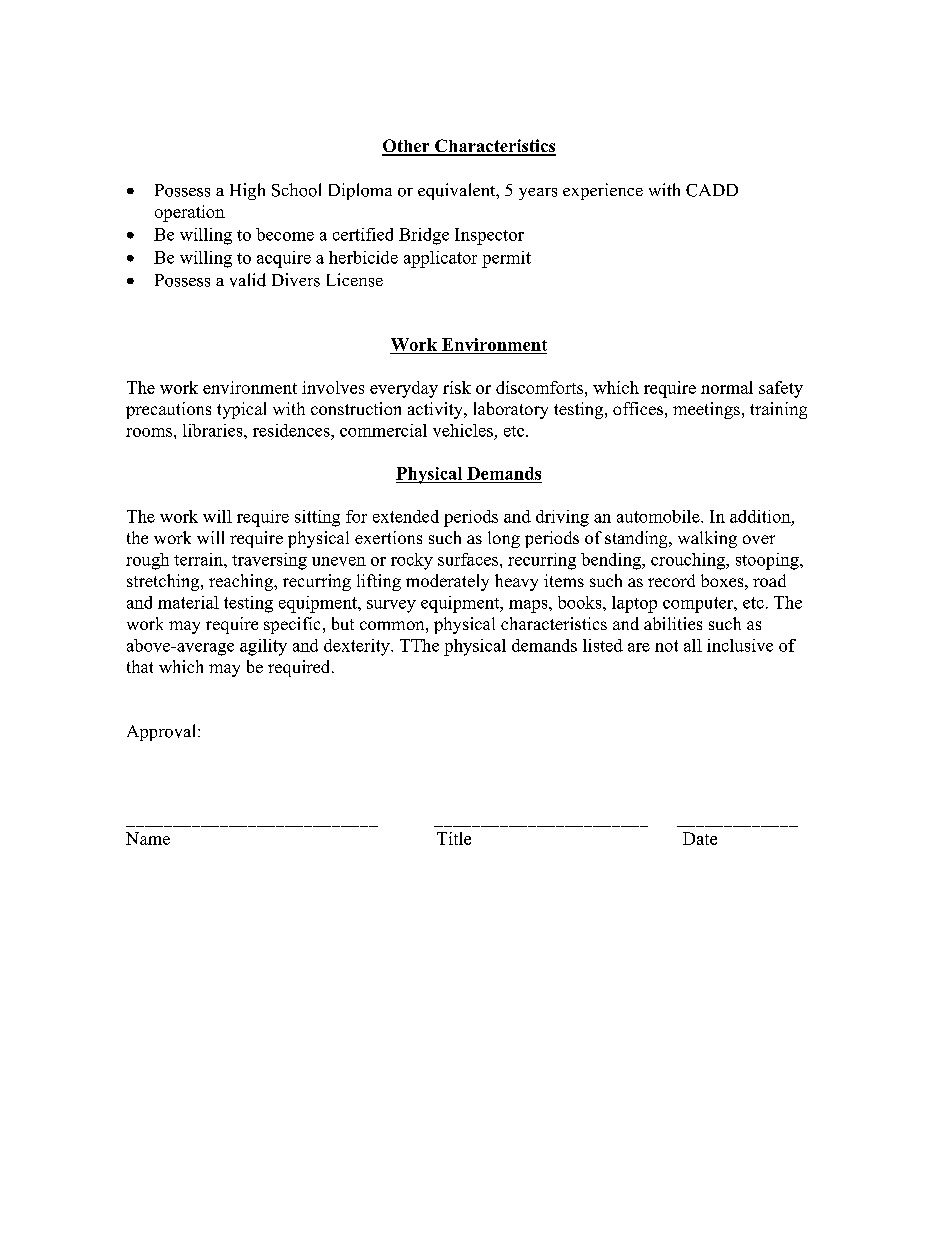 Image resolution: width=952 pixels, height=1233 pixels. What do you see at coordinates (148, 838) in the screenshot?
I see `Name` at bounding box center [148, 838].
